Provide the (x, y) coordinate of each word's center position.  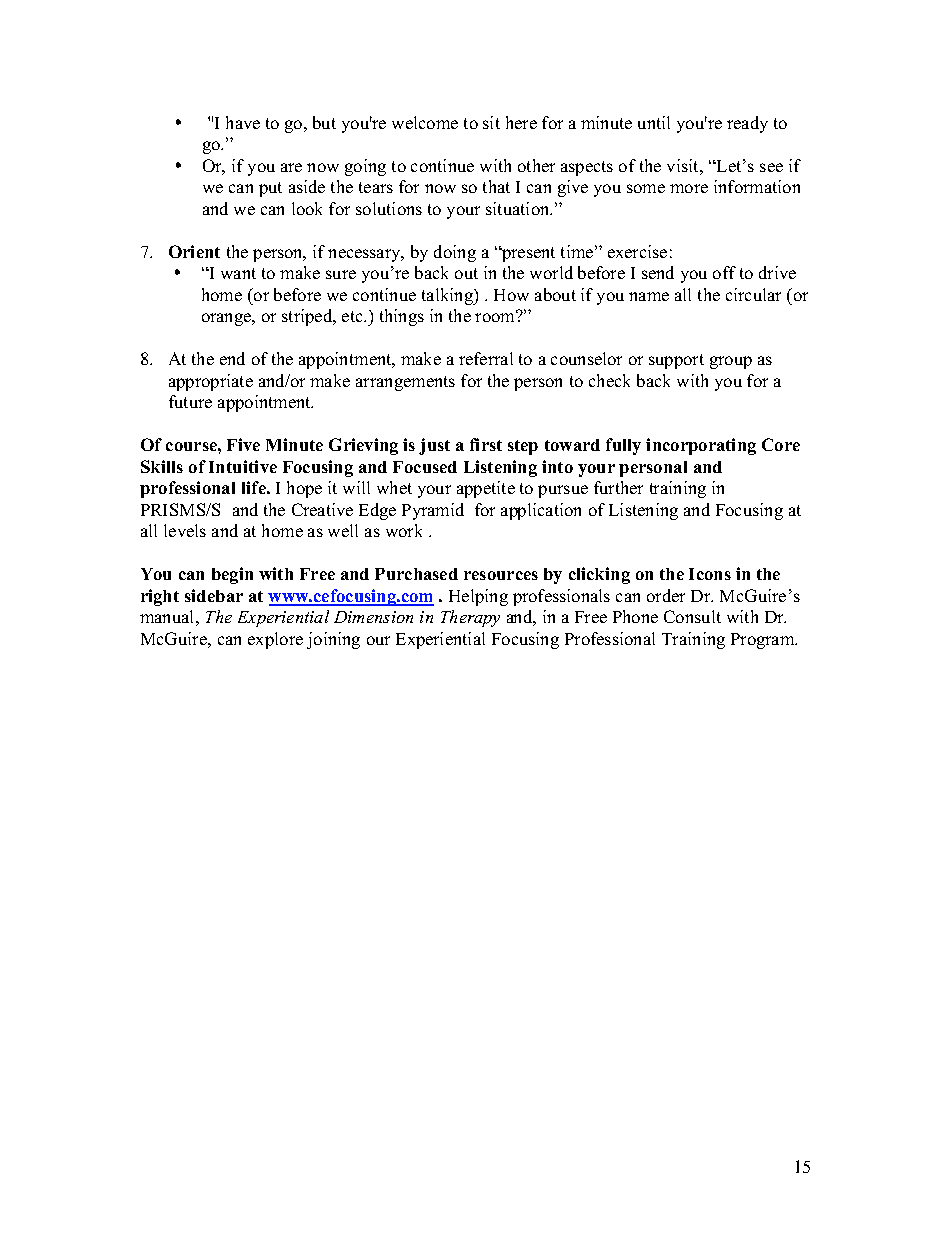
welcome (425, 122)
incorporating (701, 446)
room (496, 317)
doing (455, 253)
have (243, 122)
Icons (710, 574)
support (676, 361)
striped (308, 317)
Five (243, 444)
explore (275, 640)
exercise (637, 251)
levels (185, 530)
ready (747, 124)
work (404, 530)
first (486, 444)
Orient (194, 251)
